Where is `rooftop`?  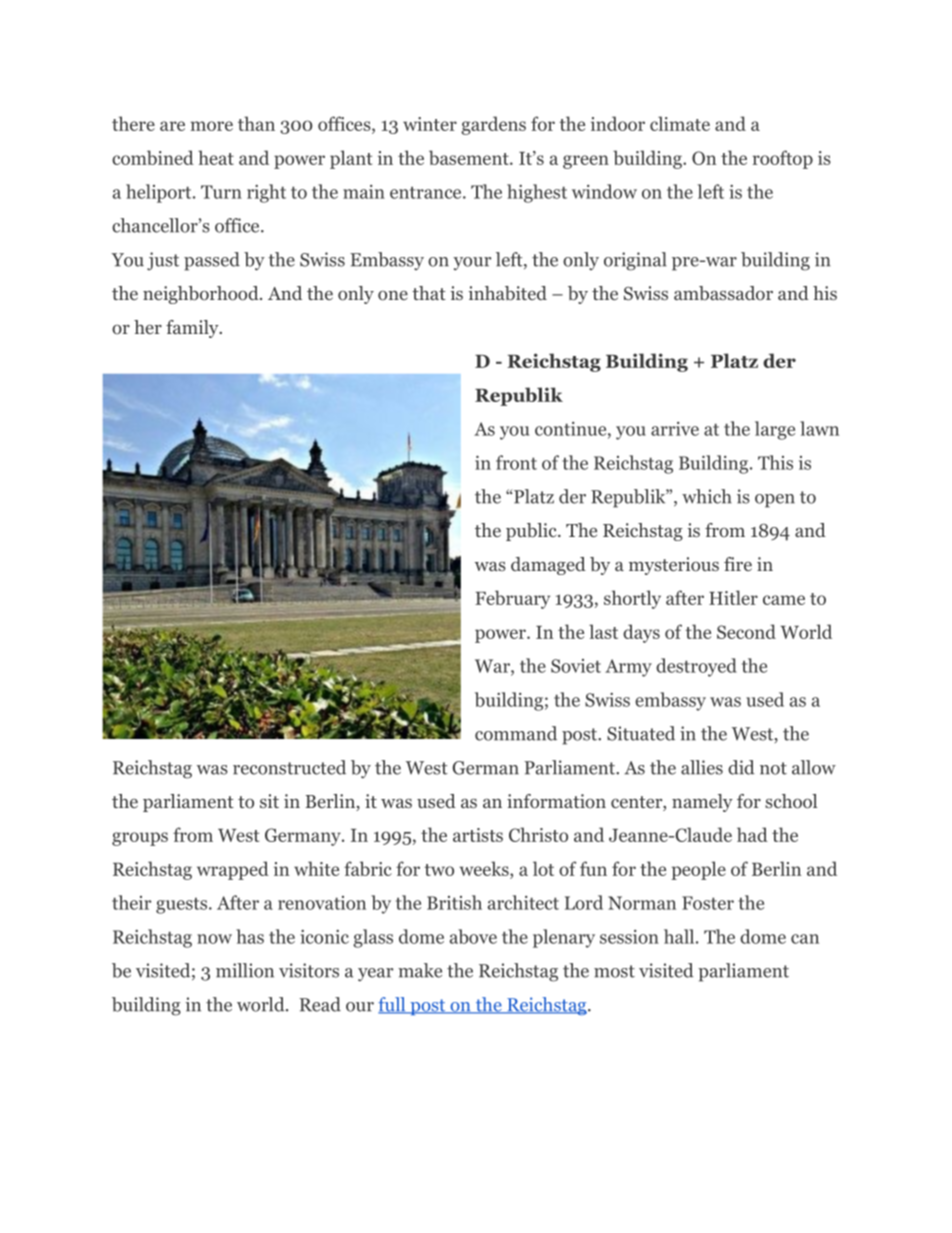 rooftop is located at coordinates (783, 159).
